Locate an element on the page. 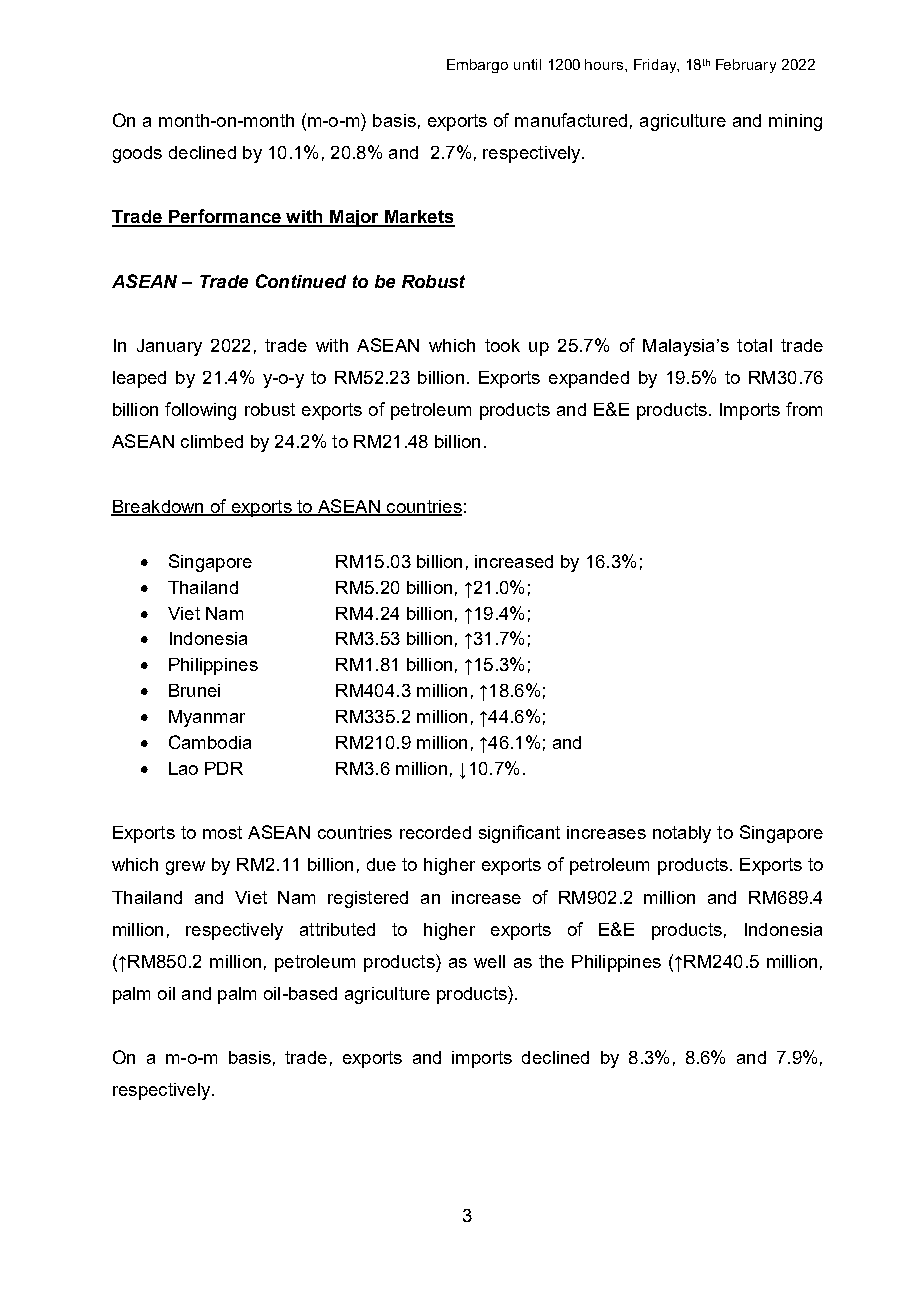  goods is located at coordinates (137, 154).
